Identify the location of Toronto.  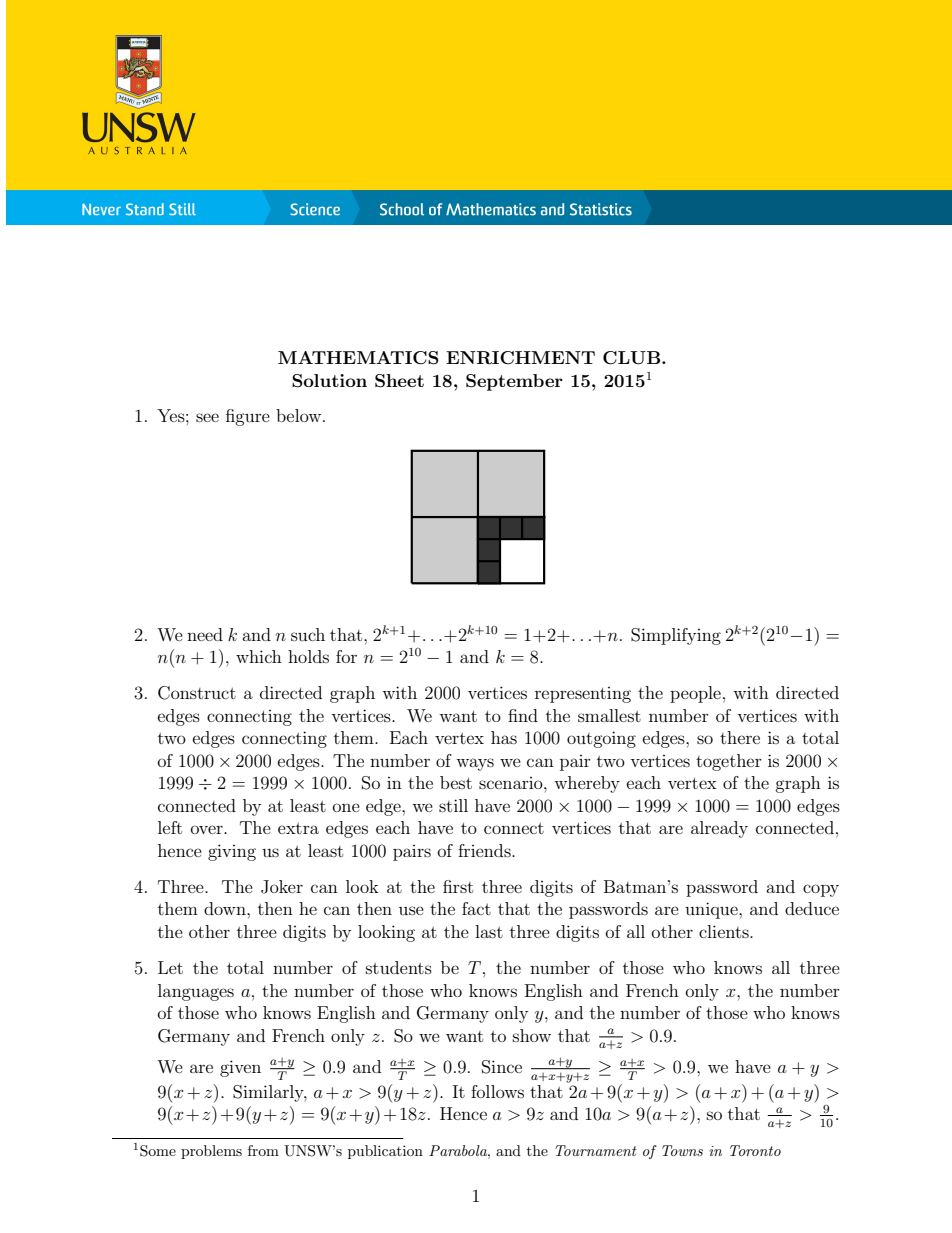
(755, 1150).
